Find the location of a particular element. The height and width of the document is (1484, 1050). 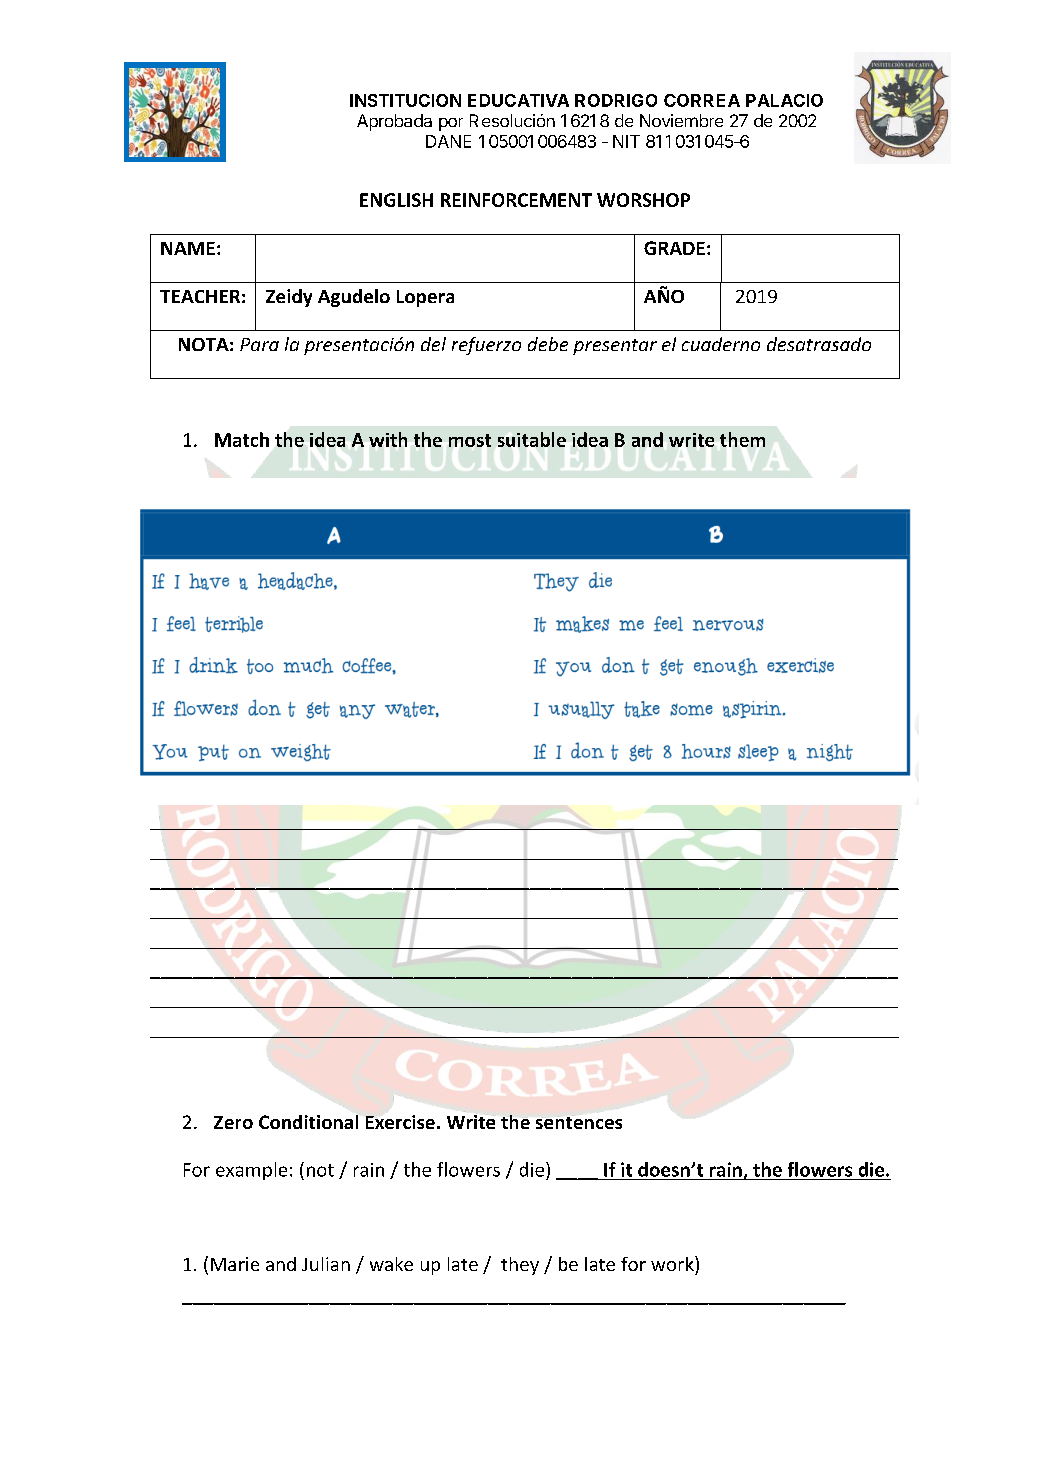

Marie is located at coordinates (235, 1264).
